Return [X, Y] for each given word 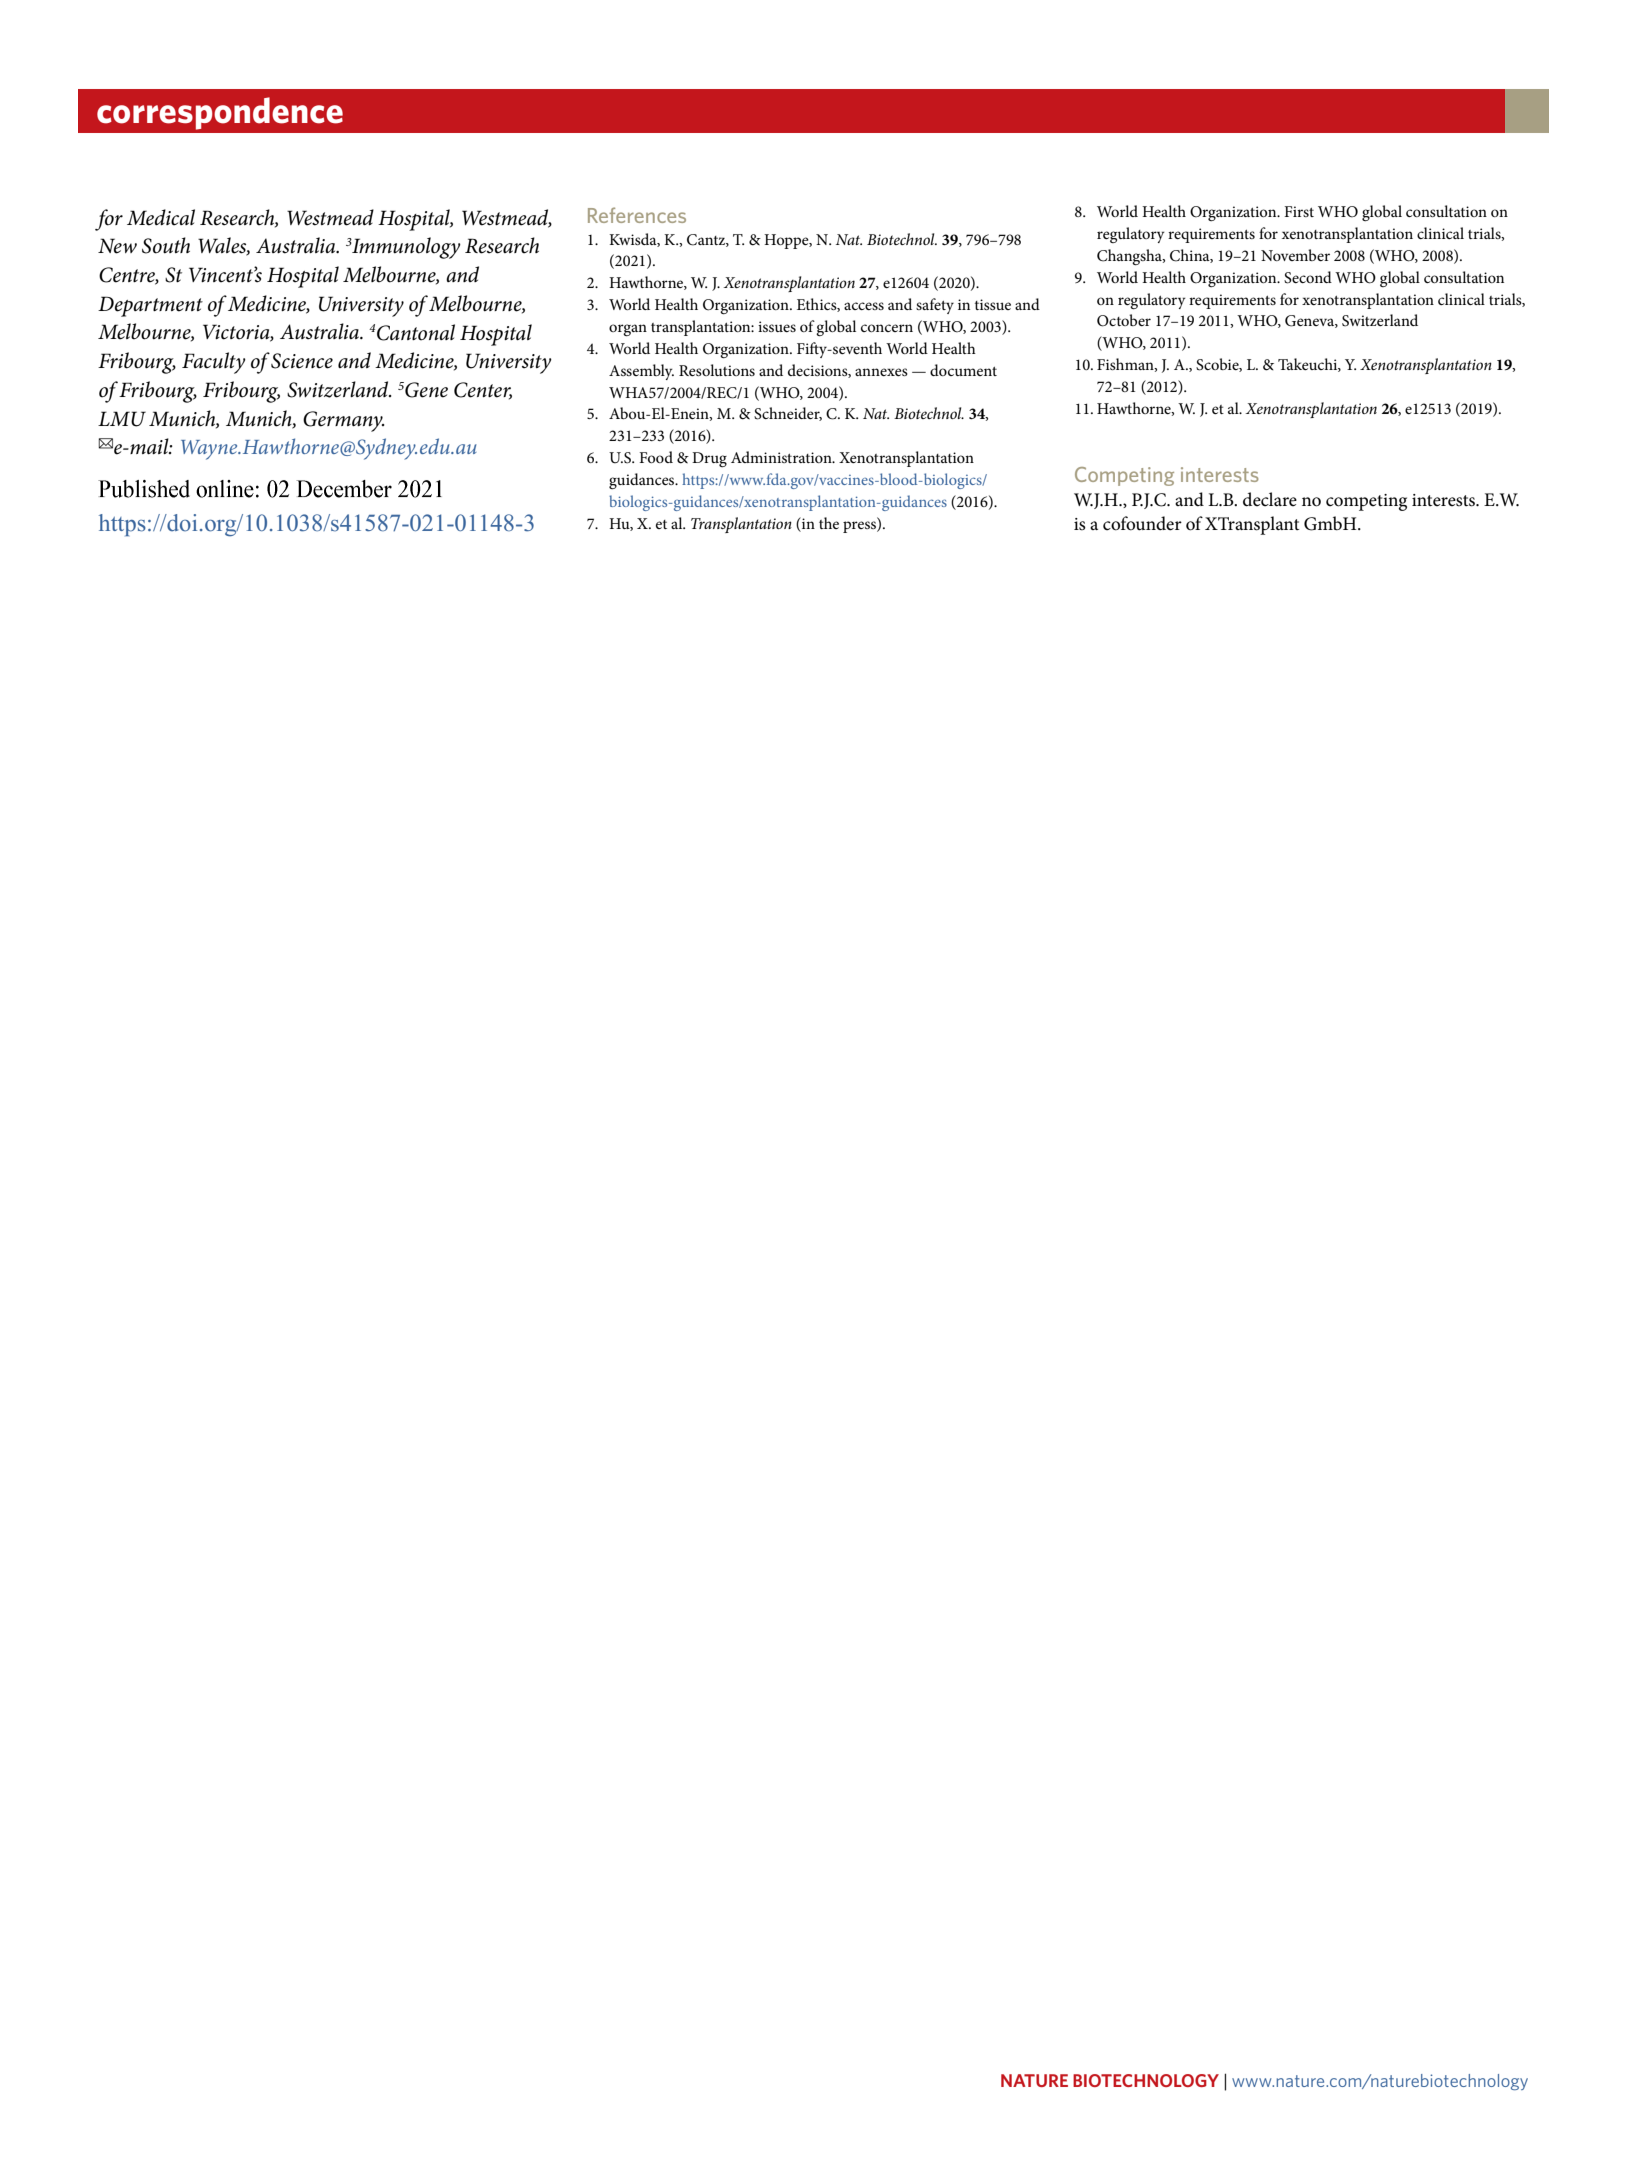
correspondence [220, 113]
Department [150, 306]
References [637, 215]
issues [777, 326]
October [1124, 320]
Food [656, 457]
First [1299, 211]
